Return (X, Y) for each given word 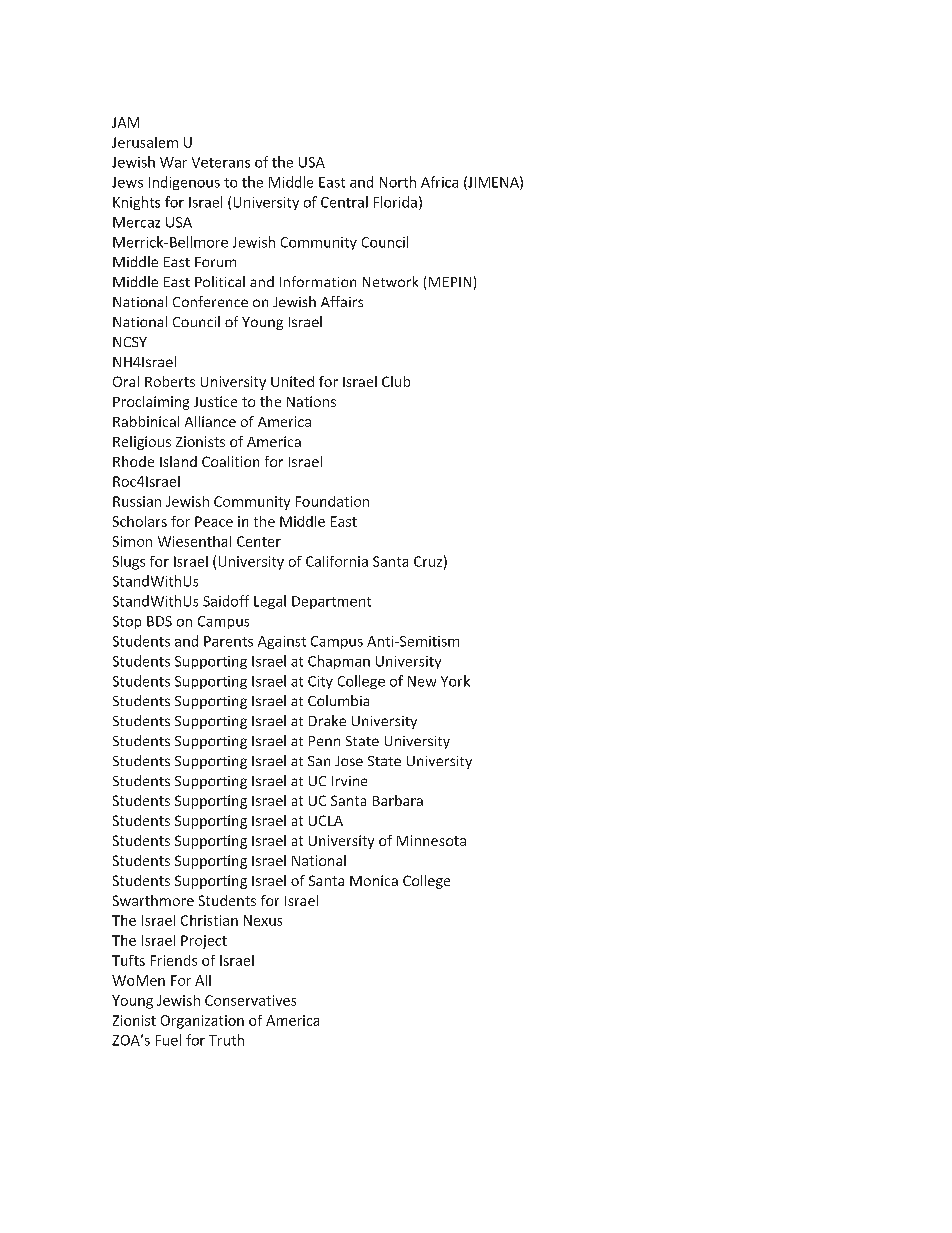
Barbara (398, 800)
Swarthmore (153, 900)
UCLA (326, 820)
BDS (159, 621)
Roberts (170, 381)
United (292, 381)
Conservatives (250, 1000)
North (398, 182)
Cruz (428, 561)
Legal (270, 602)
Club (396, 381)
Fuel (168, 1040)
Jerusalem (145, 142)
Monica (374, 880)
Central (344, 202)
